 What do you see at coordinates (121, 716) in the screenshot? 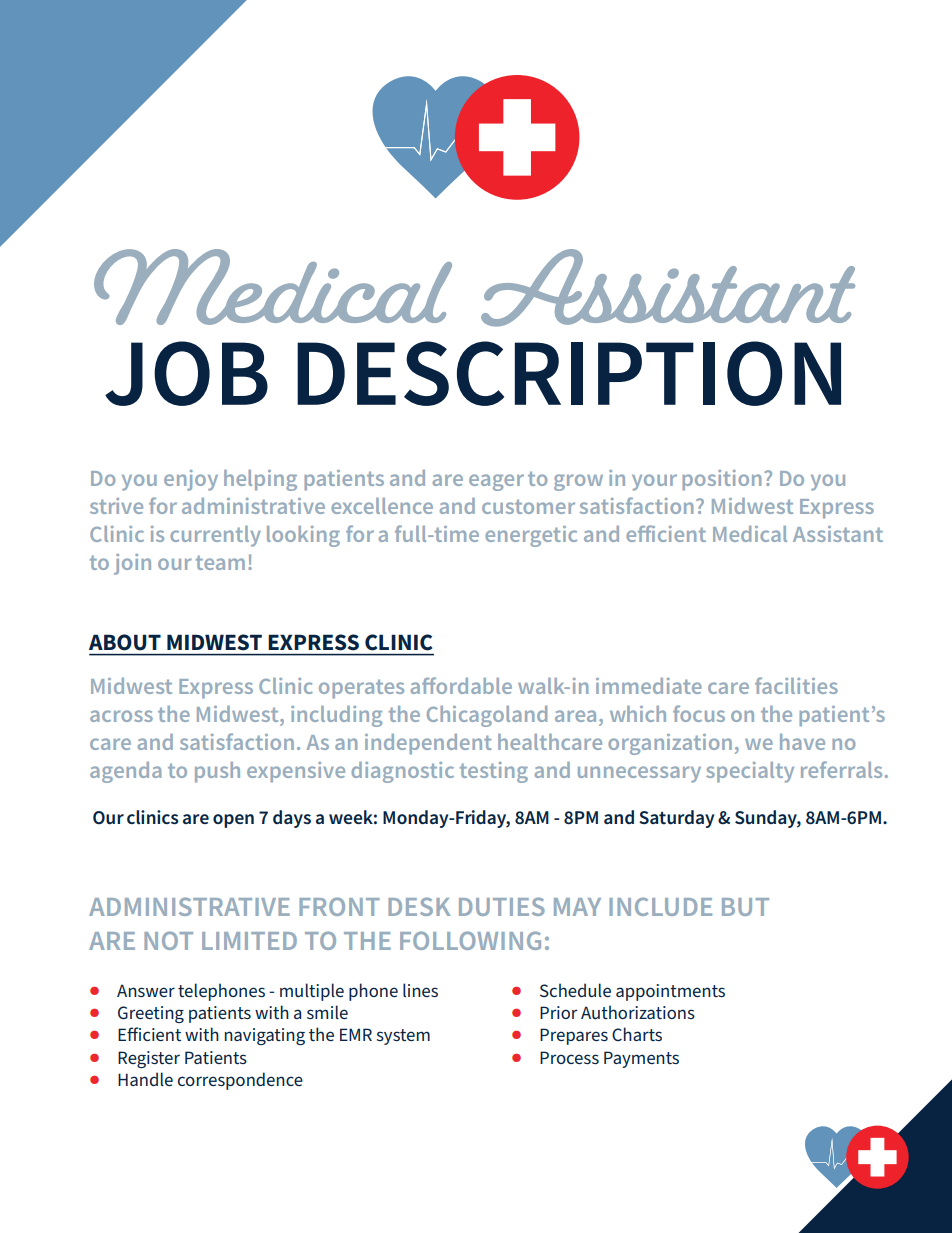
I see `across` at bounding box center [121, 716].
